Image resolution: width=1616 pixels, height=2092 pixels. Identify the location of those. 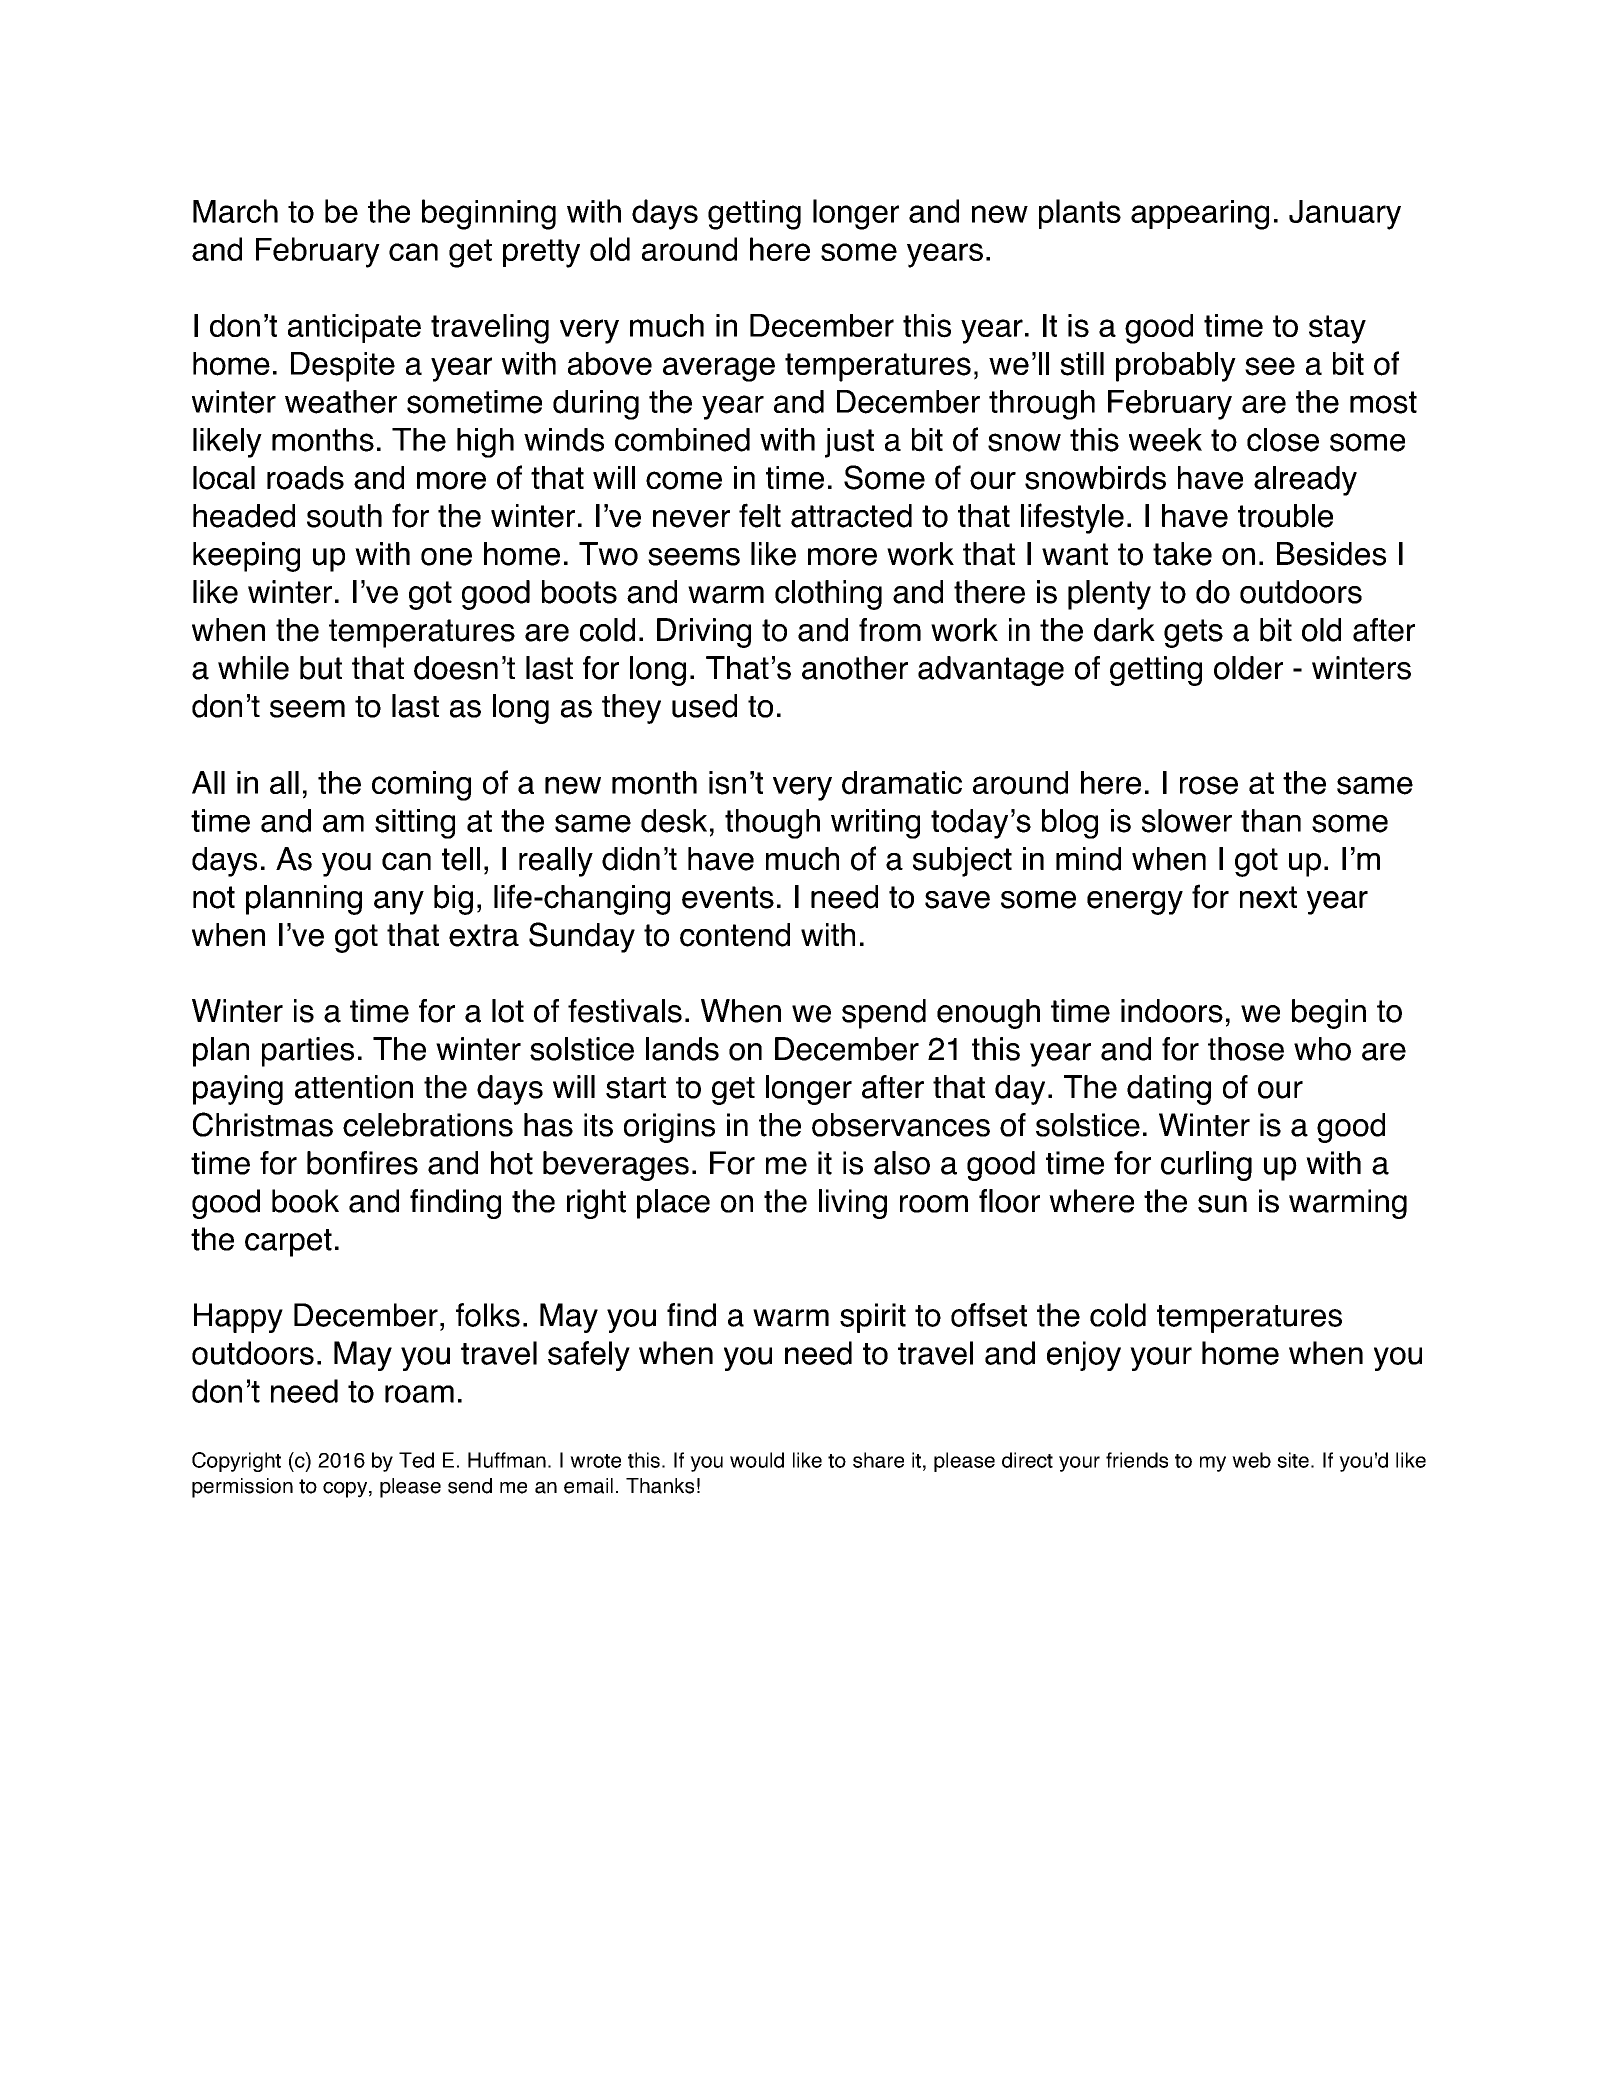
(1246, 1049).
